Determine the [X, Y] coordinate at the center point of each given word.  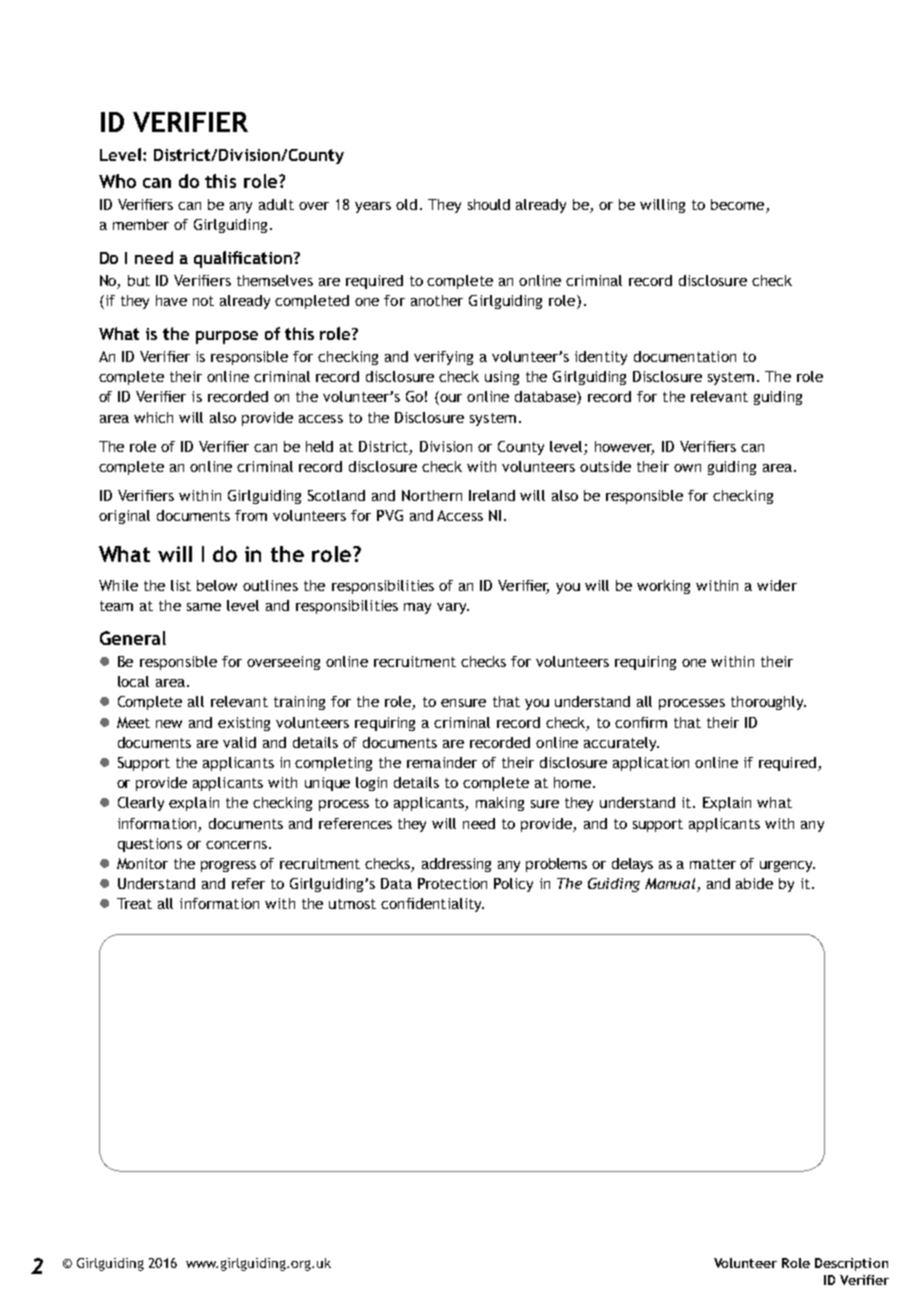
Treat [134, 903]
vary [453, 608]
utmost [352, 904]
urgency [787, 866]
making [500, 804]
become [739, 206]
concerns [236, 845]
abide [754, 883]
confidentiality [432, 905]
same [204, 607]
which [153, 417]
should [489, 204]
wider [777, 585]
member [141, 224]
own [687, 468]
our [450, 399]
